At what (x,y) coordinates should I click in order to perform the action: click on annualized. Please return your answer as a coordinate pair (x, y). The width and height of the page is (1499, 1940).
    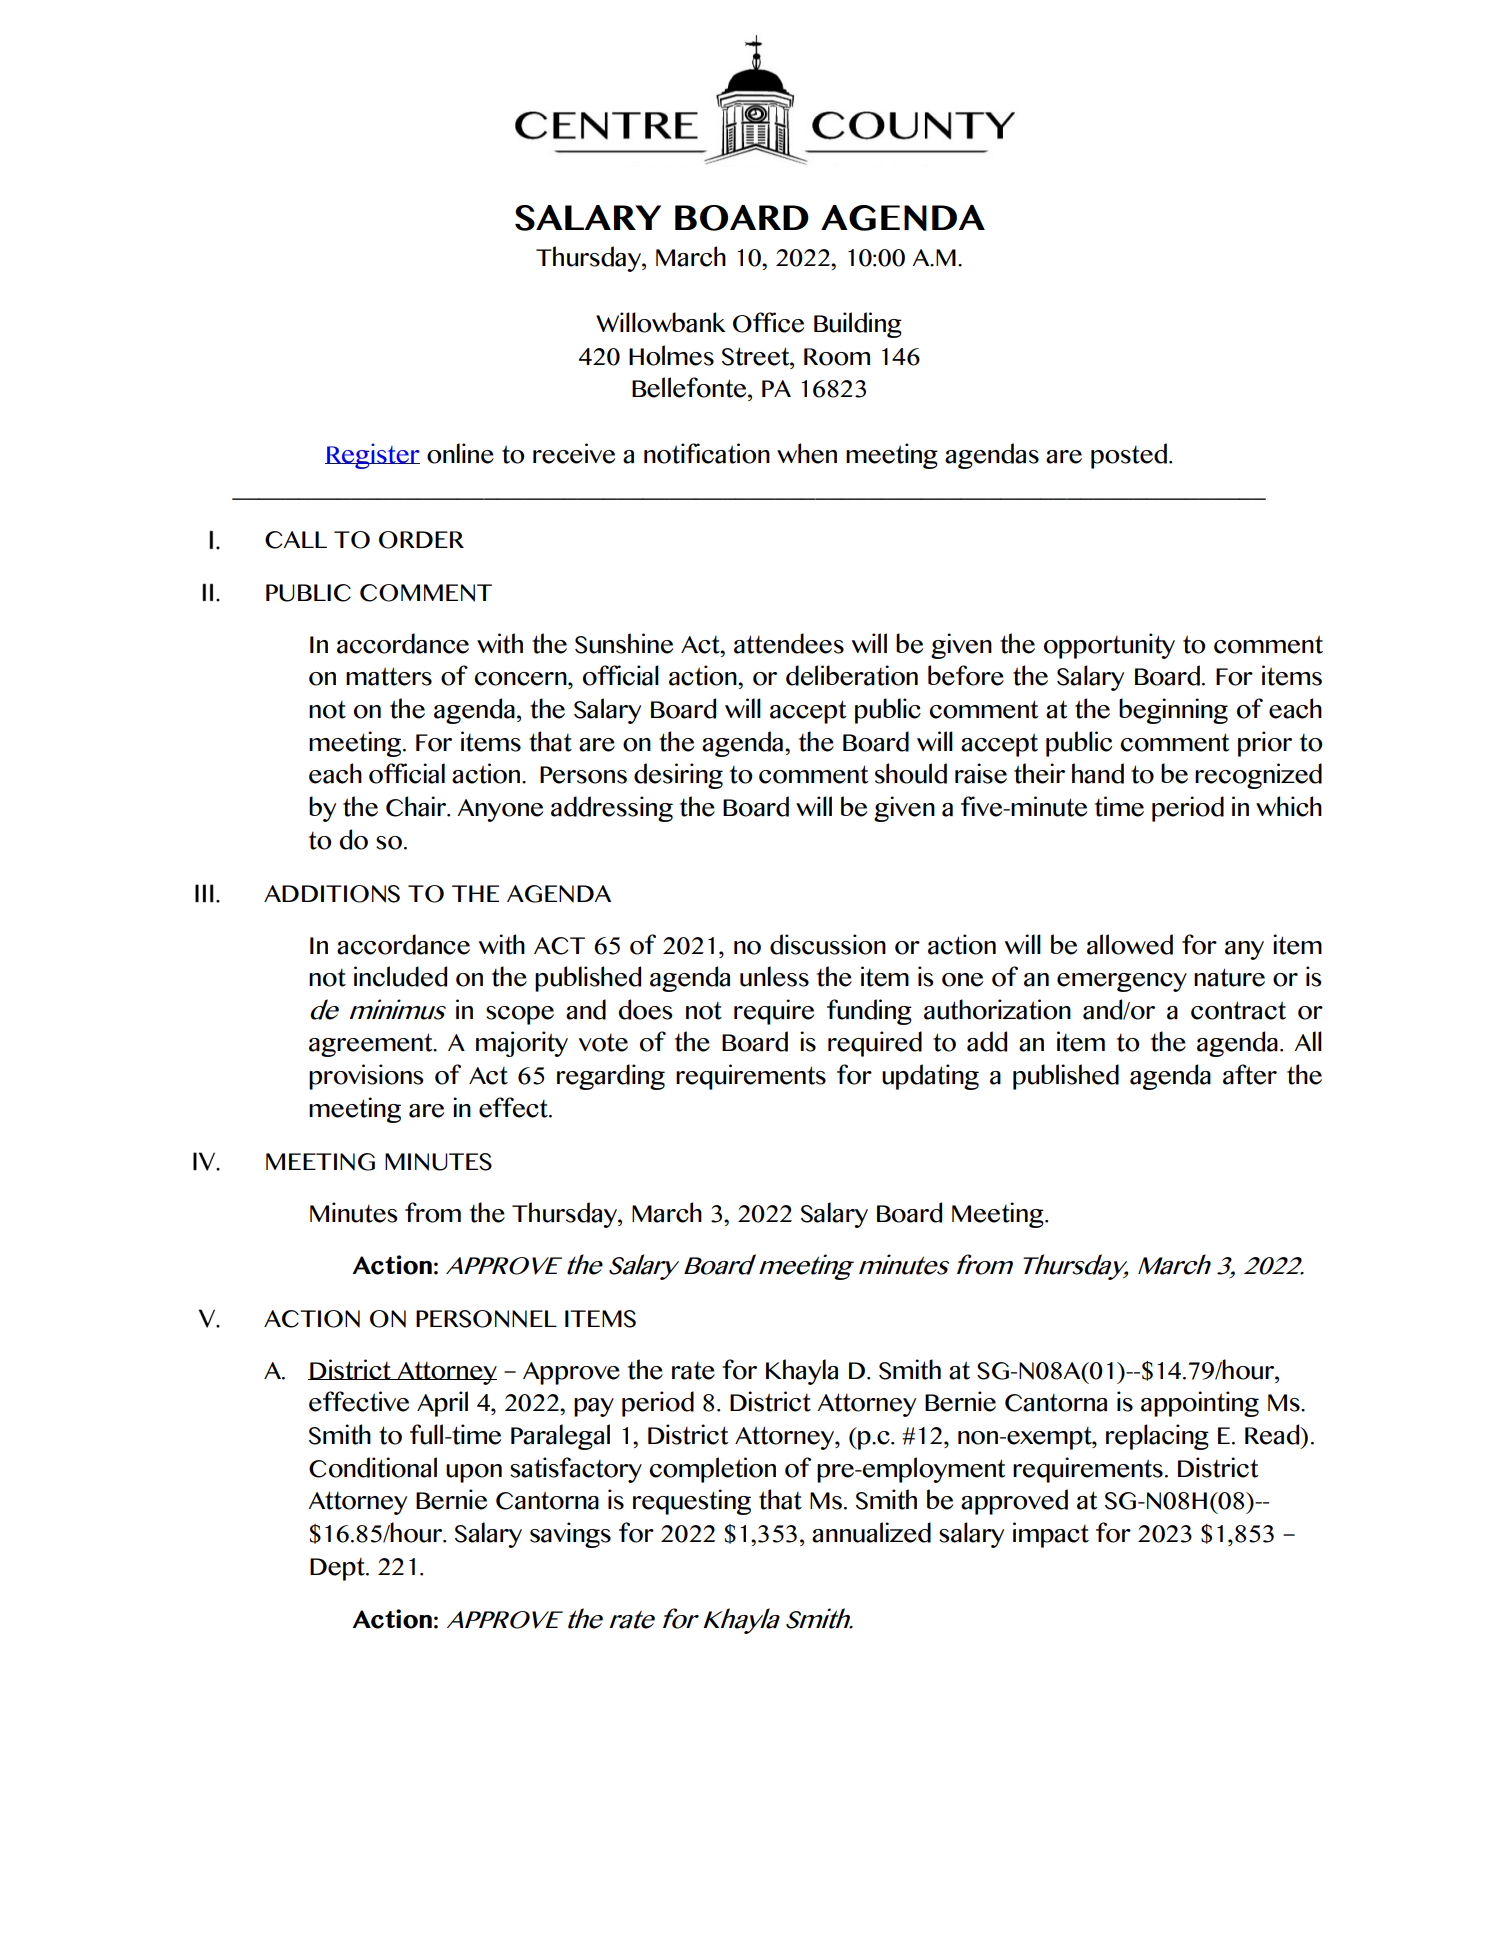
    Looking at the image, I should click on (871, 1532).
